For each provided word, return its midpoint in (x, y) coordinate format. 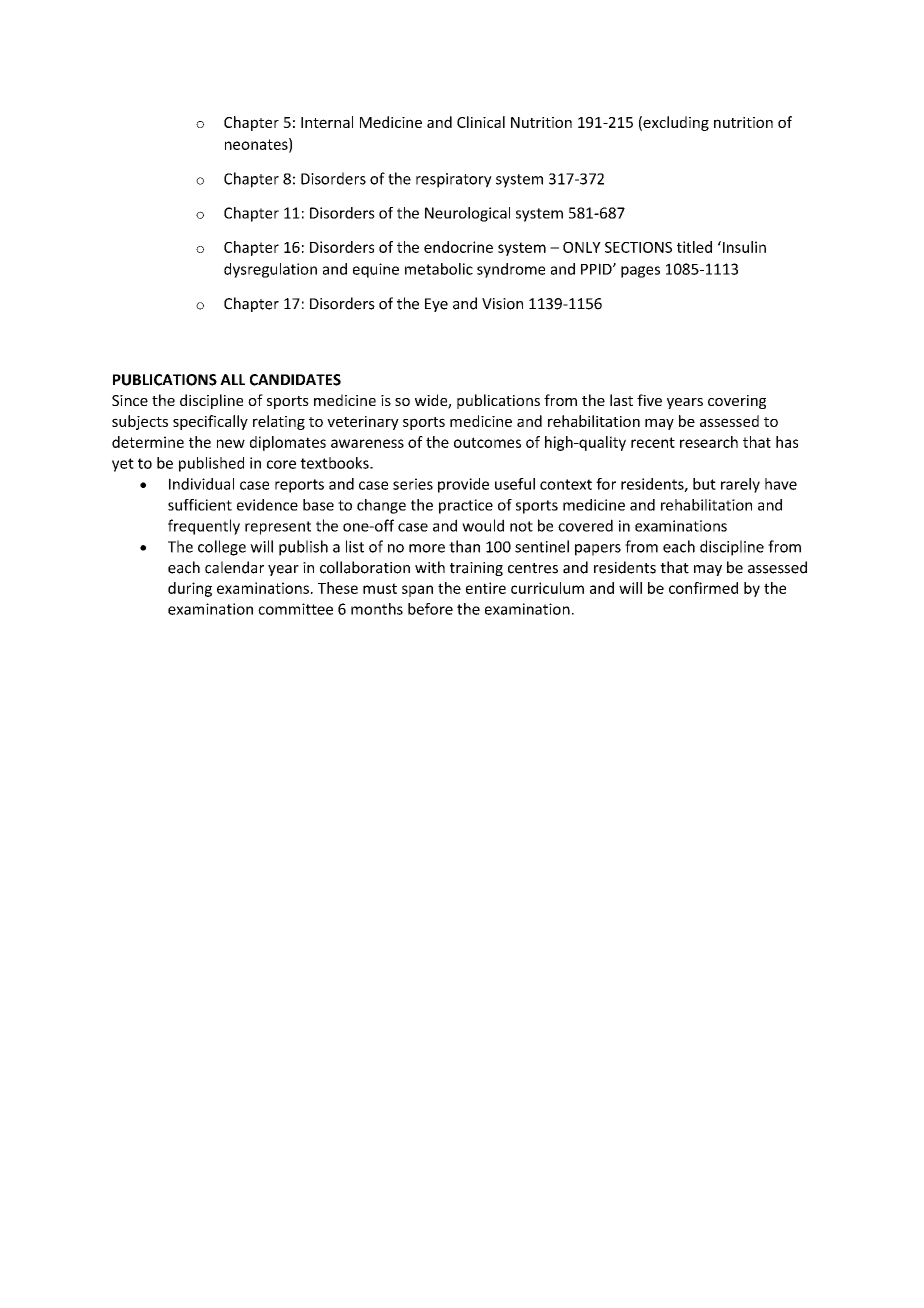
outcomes (487, 442)
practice (466, 506)
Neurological (467, 214)
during (190, 589)
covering (737, 402)
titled (694, 247)
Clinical (481, 122)
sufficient (200, 505)
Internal (327, 122)
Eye (436, 305)
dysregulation (270, 270)
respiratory (454, 180)
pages (640, 272)
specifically (210, 422)
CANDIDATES (295, 380)
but (704, 484)
